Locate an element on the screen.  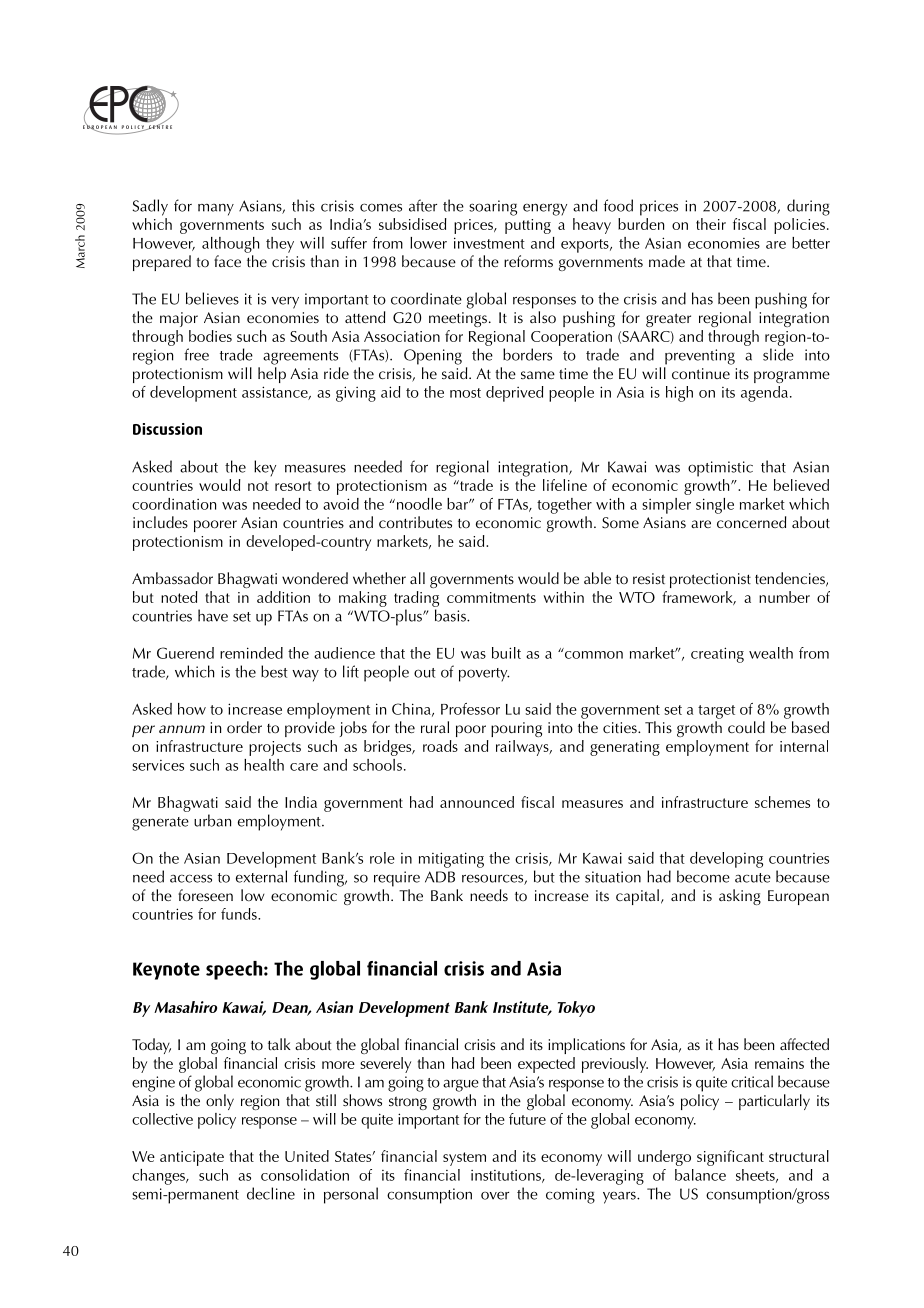
their is located at coordinates (711, 224).
